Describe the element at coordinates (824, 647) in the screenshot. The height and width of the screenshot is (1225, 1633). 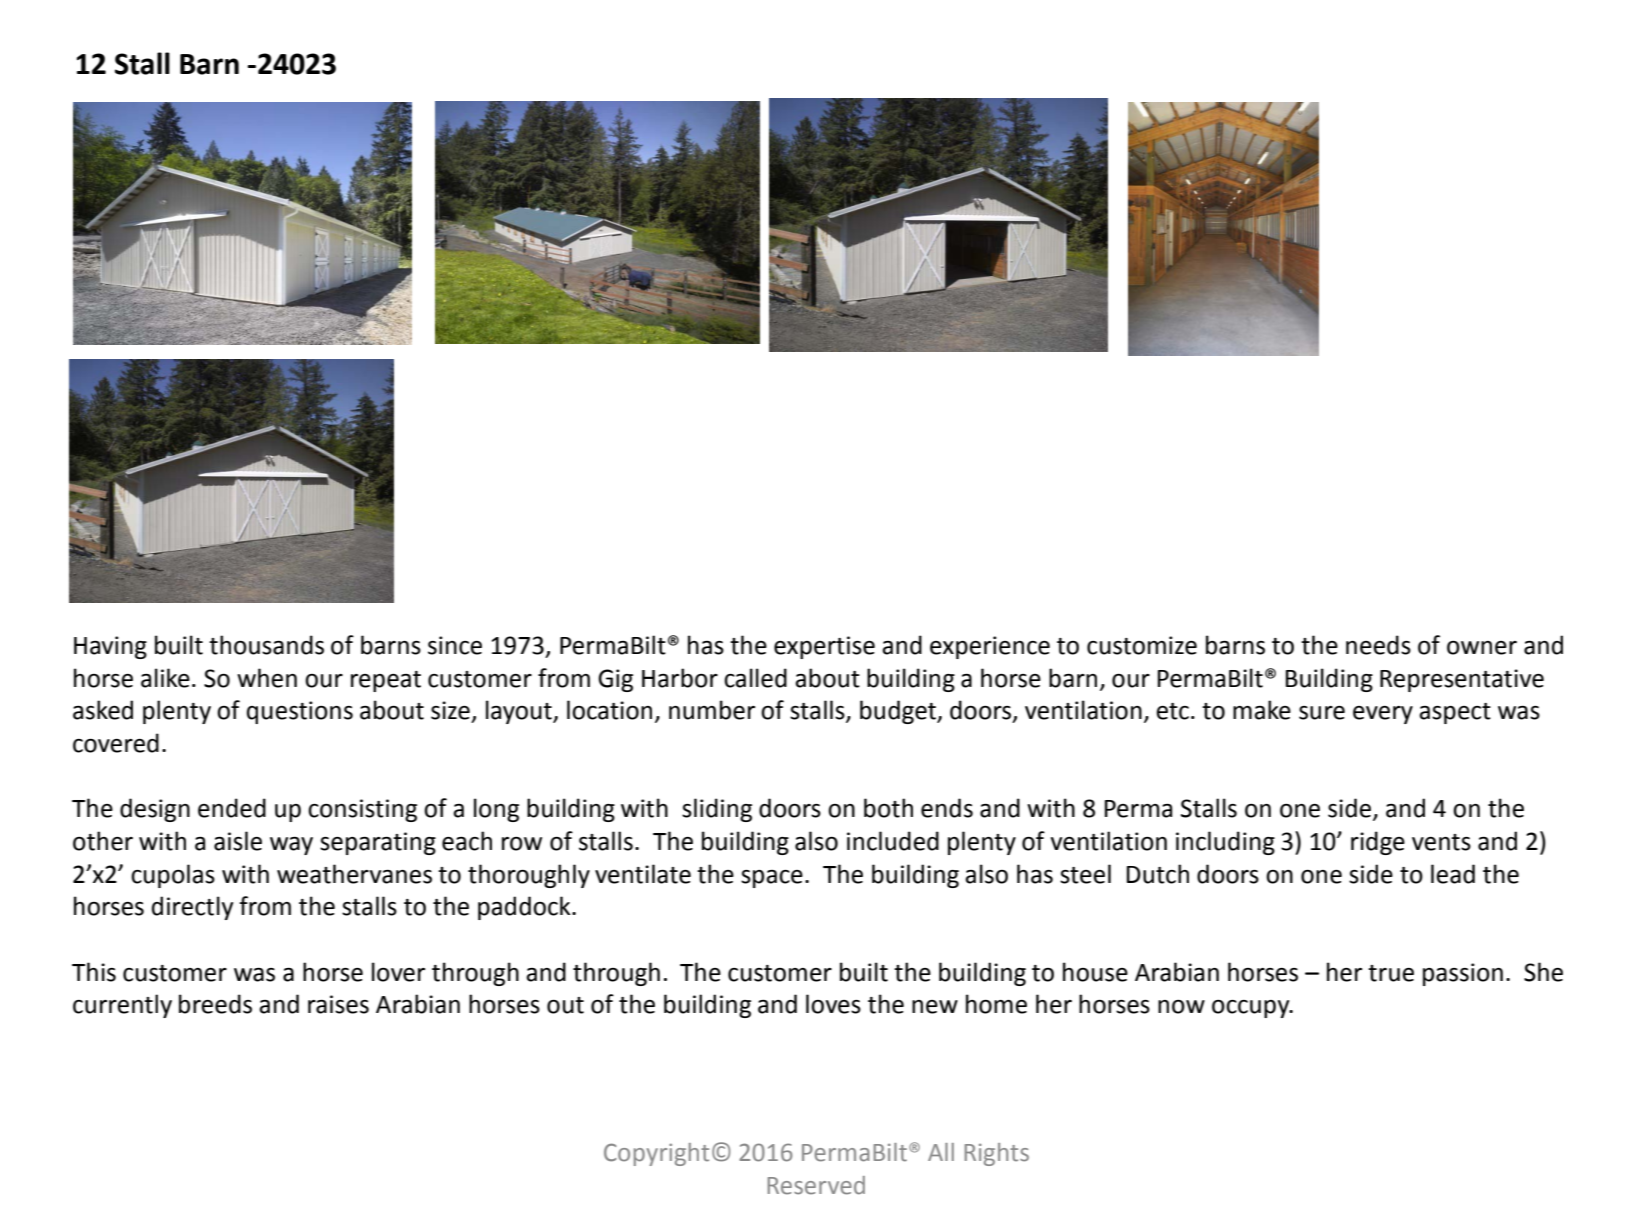
I see `expertise` at that location.
